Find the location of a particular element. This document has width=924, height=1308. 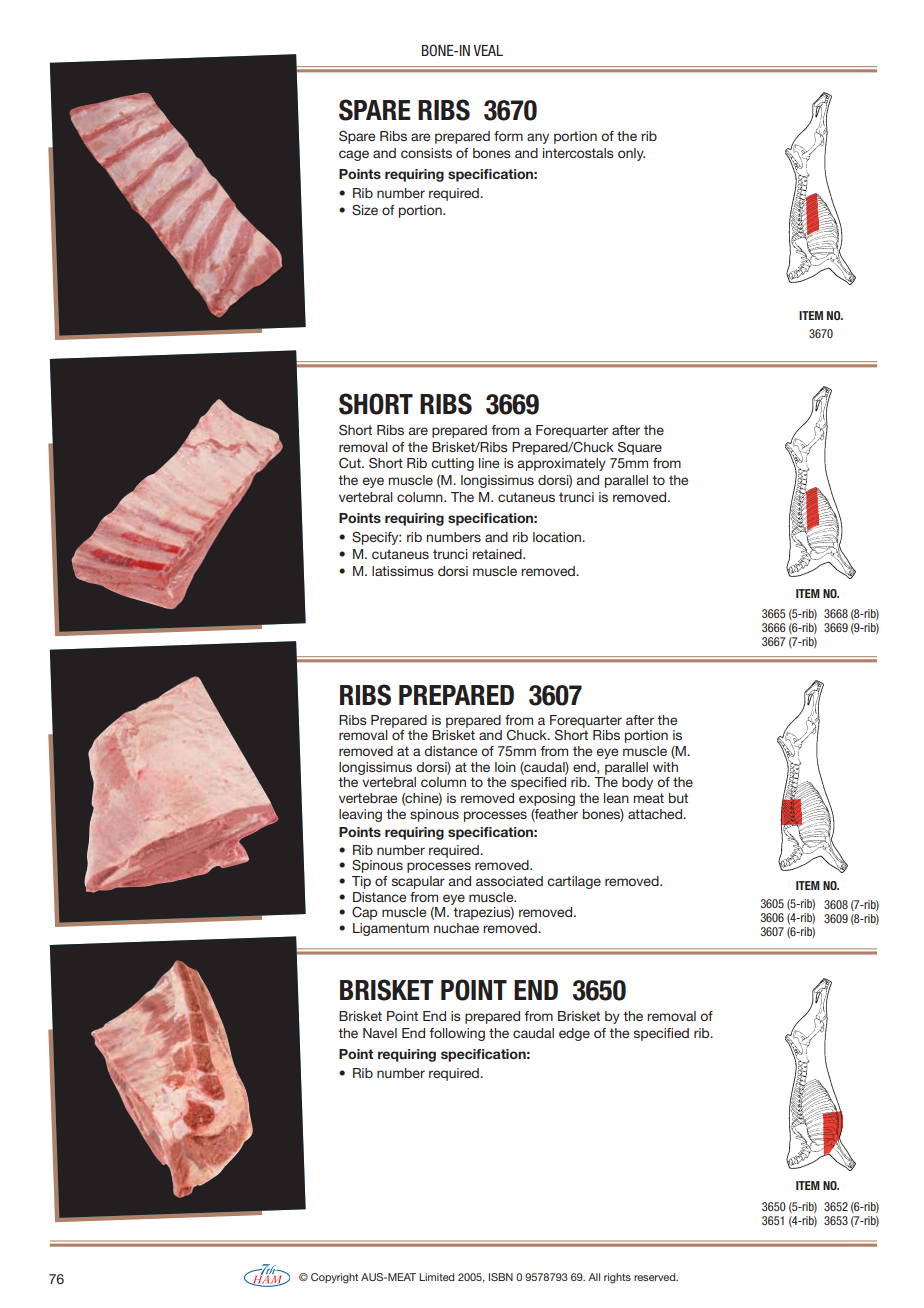

form is located at coordinates (508, 136).
